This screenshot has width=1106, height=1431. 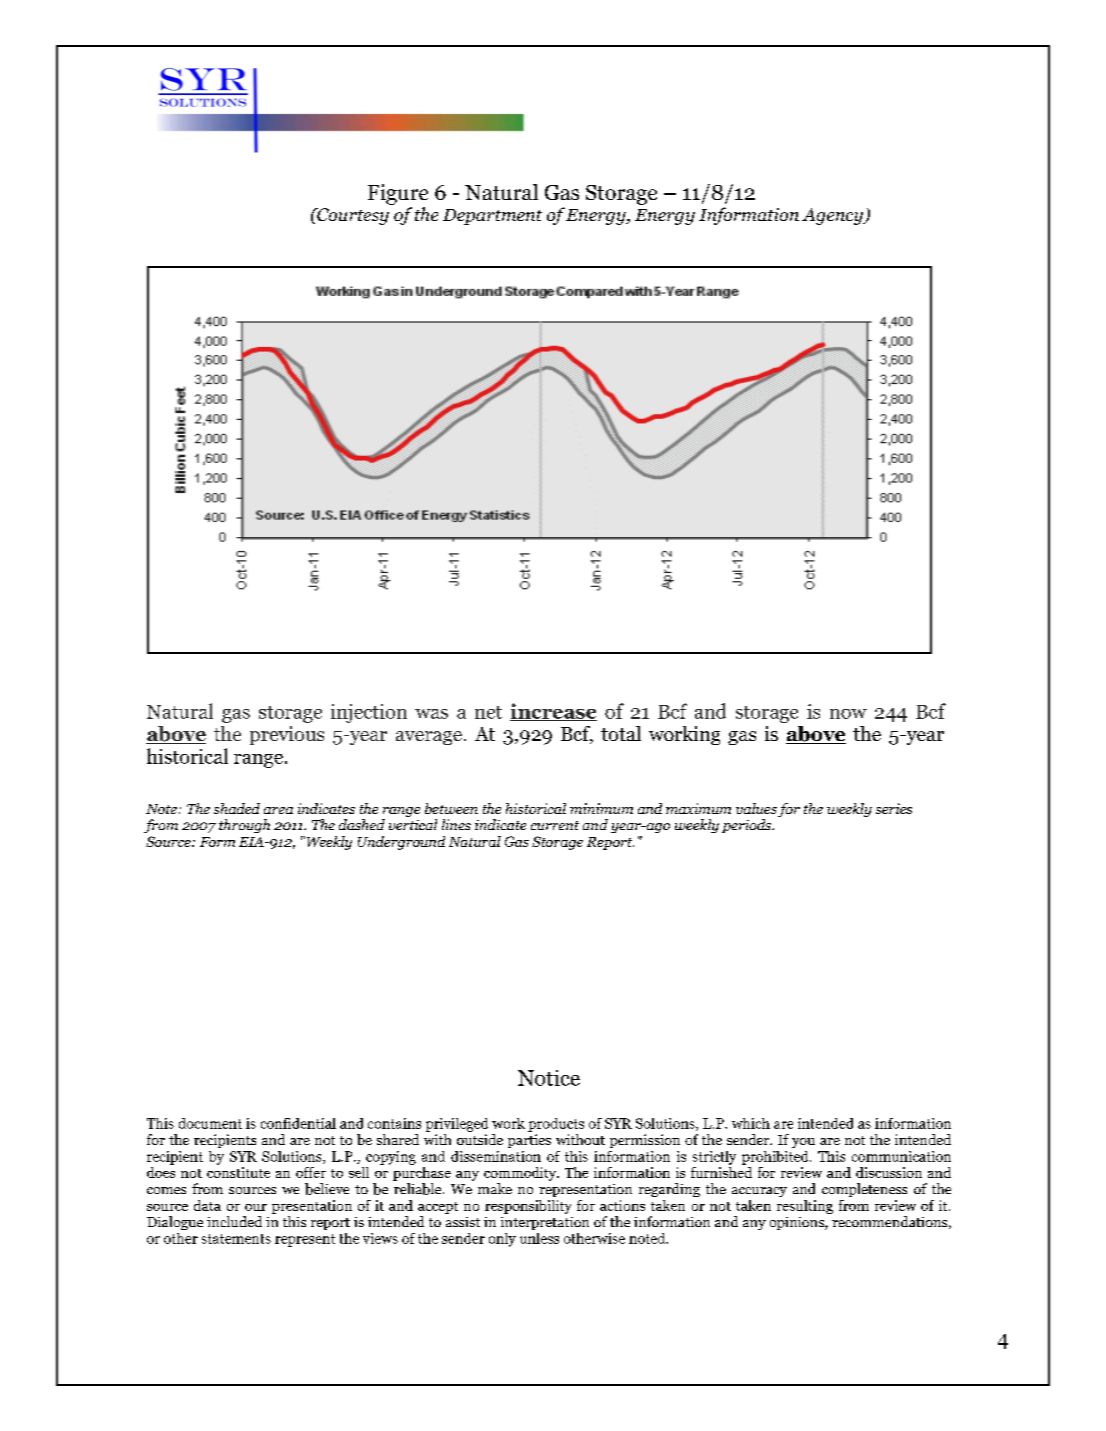 I want to click on Agency, so click(x=834, y=216).
